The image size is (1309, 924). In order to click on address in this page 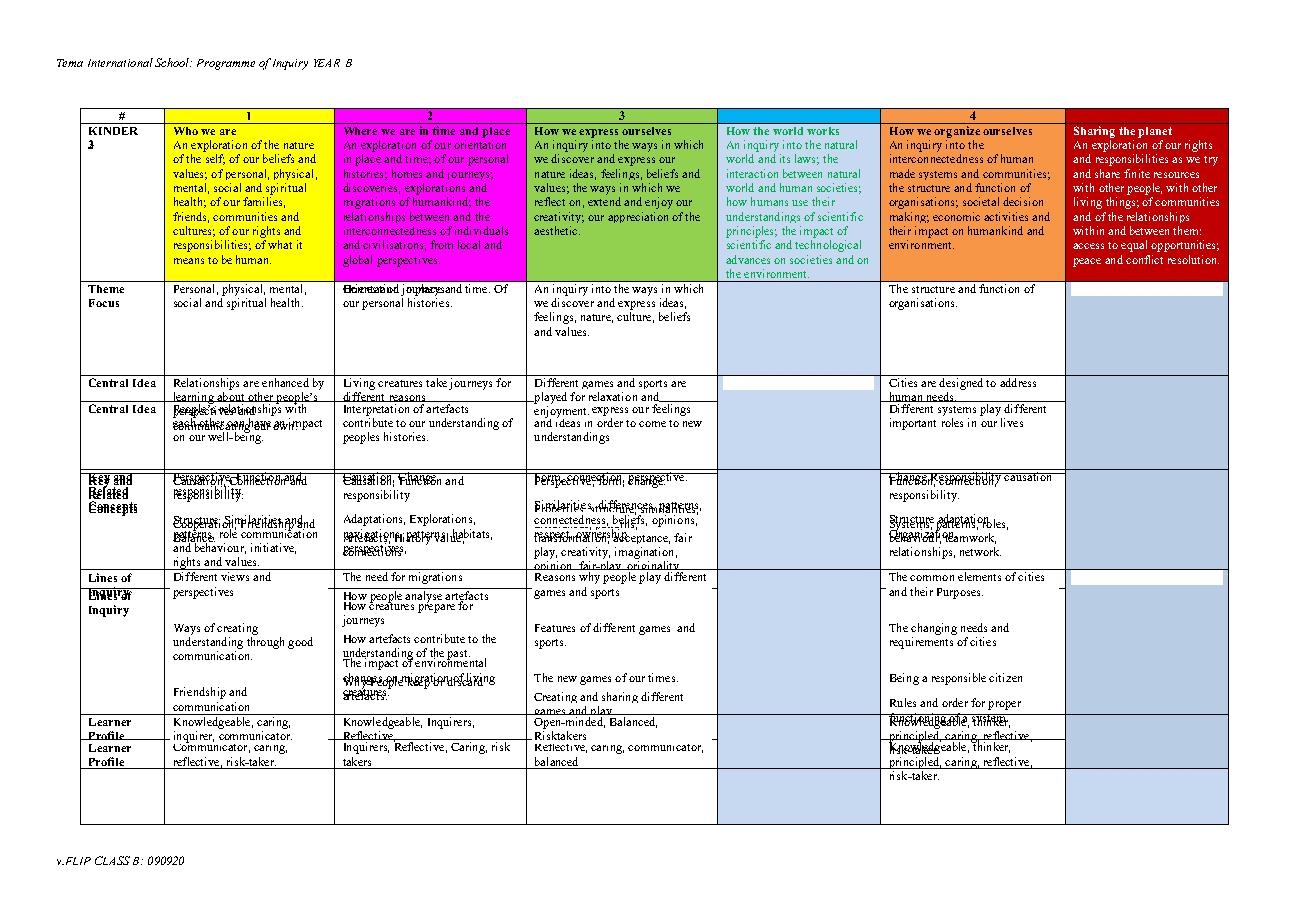, I will do `click(1018, 382)`.
